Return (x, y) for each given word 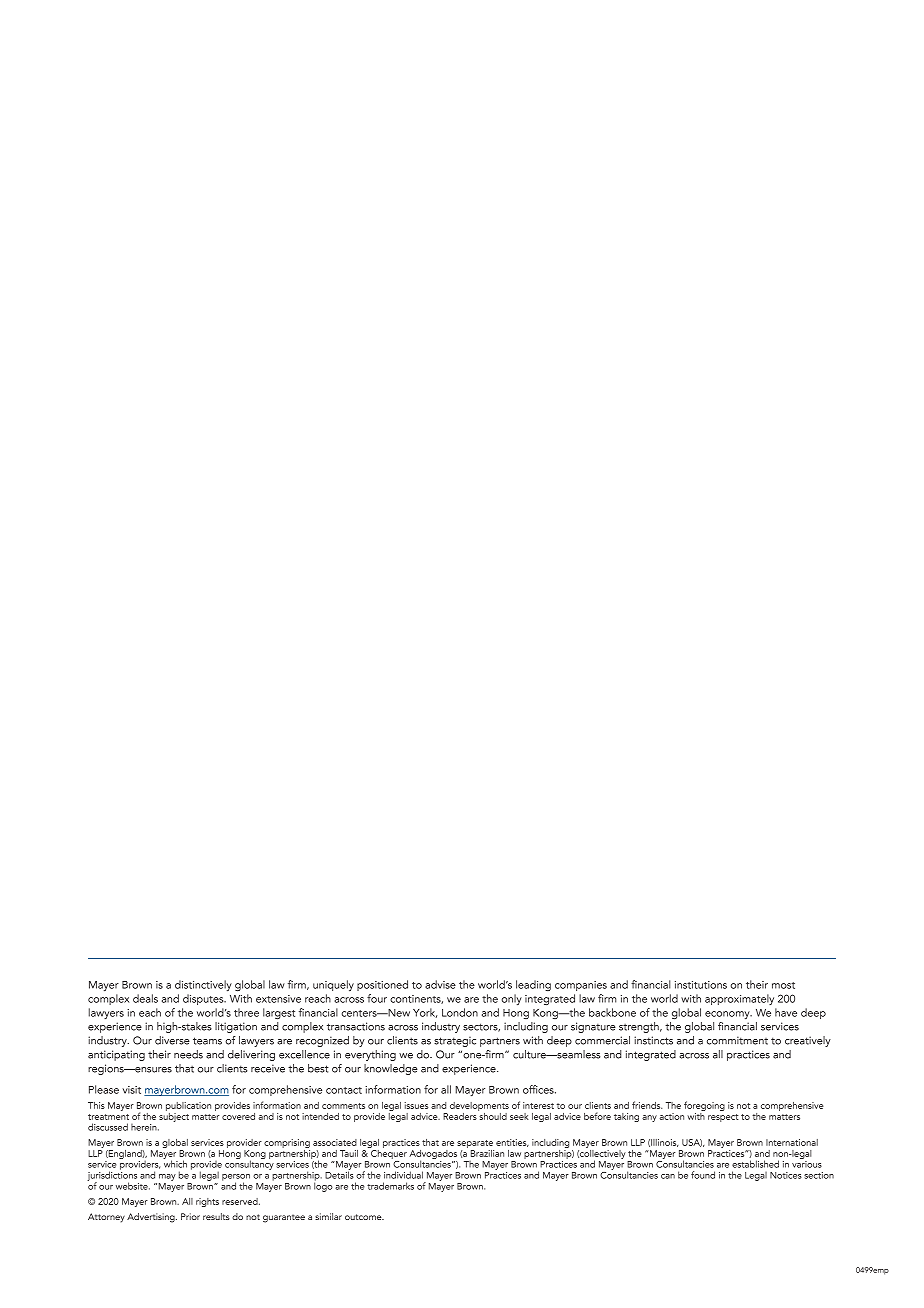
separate (475, 1144)
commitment (737, 1040)
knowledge (391, 1069)
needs (188, 1054)
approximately (739, 999)
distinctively (203, 985)
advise (440, 984)
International (792, 1142)
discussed (108, 1127)
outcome (364, 1217)
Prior (190, 1216)
